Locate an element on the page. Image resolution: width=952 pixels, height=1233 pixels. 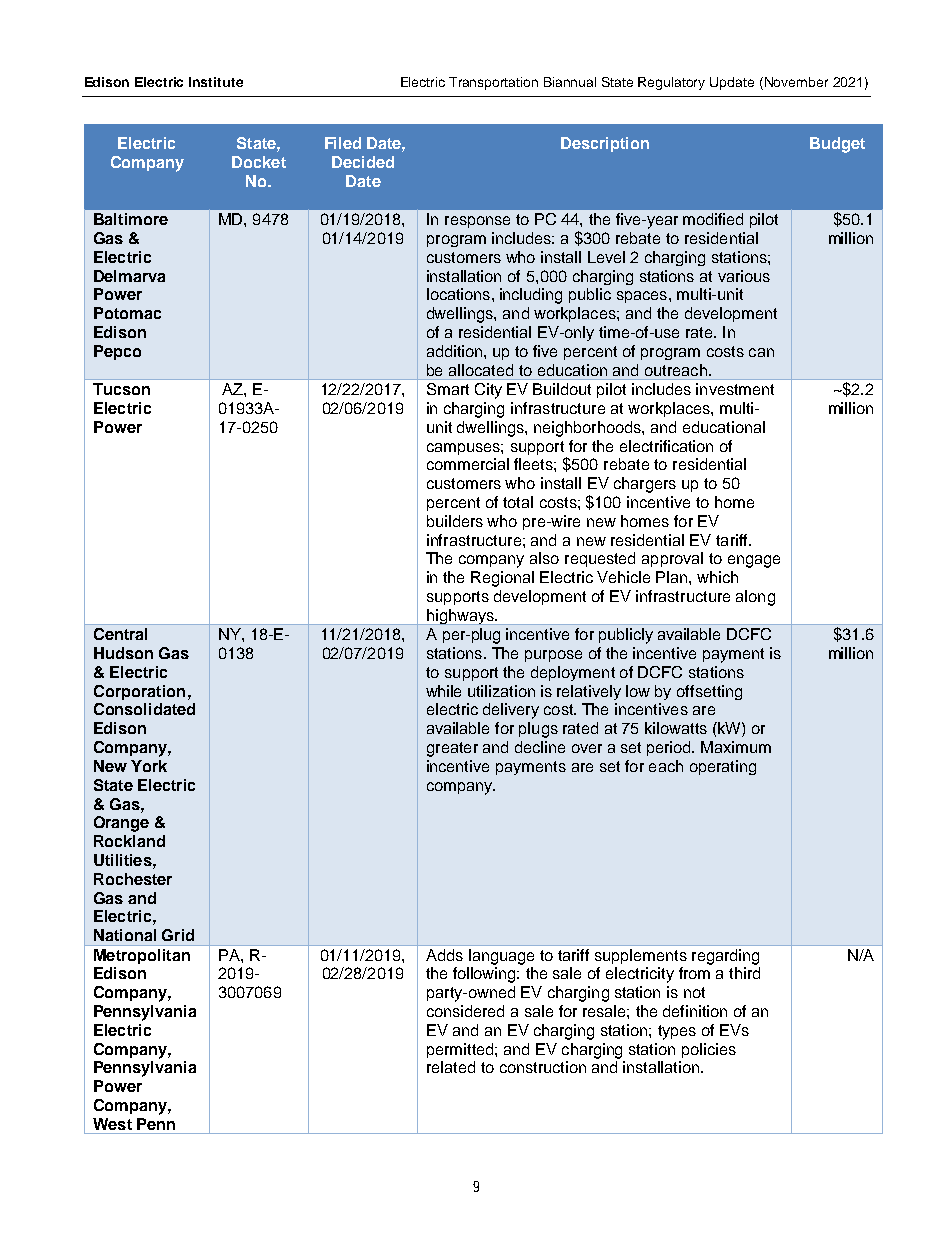
Corporation is located at coordinates (139, 692).
